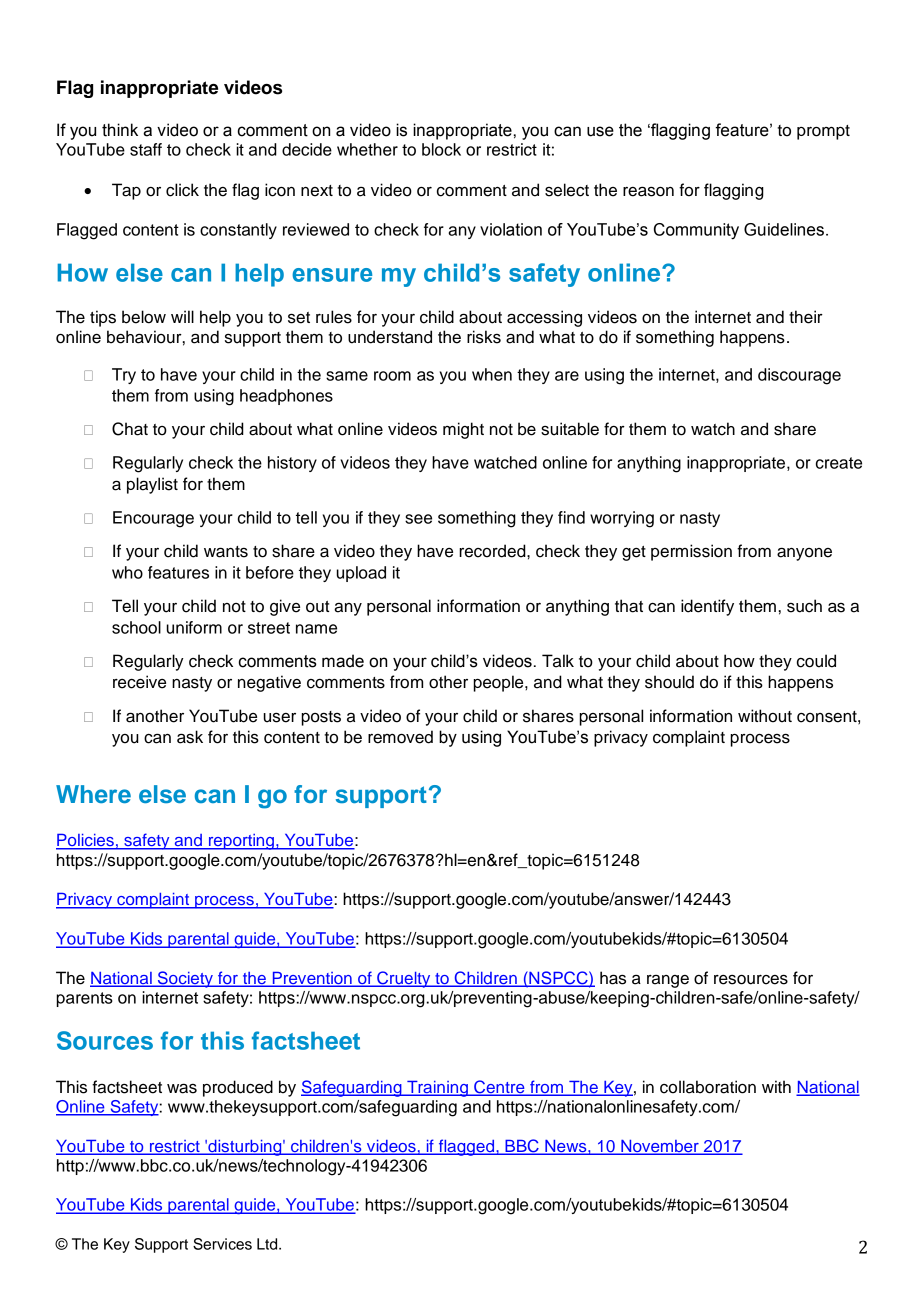  Describe the element at coordinates (222, 1244) in the screenshot. I see `Services` at that location.
